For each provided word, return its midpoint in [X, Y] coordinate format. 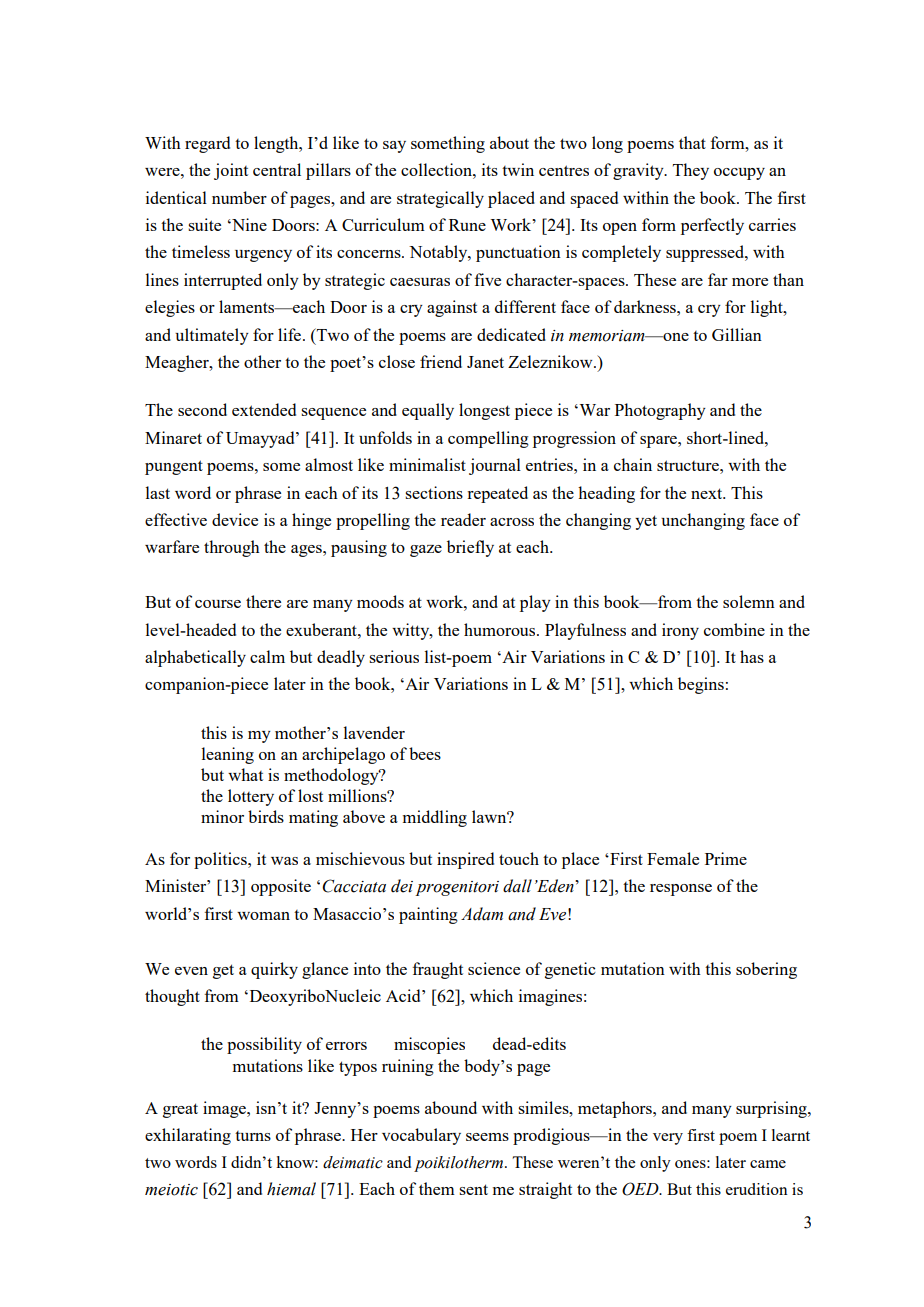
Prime [726, 858]
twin [518, 169]
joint [231, 171]
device [235, 519]
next [708, 493]
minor [222, 816]
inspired [465, 860]
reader [463, 519]
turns [253, 1136]
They [691, 171]
